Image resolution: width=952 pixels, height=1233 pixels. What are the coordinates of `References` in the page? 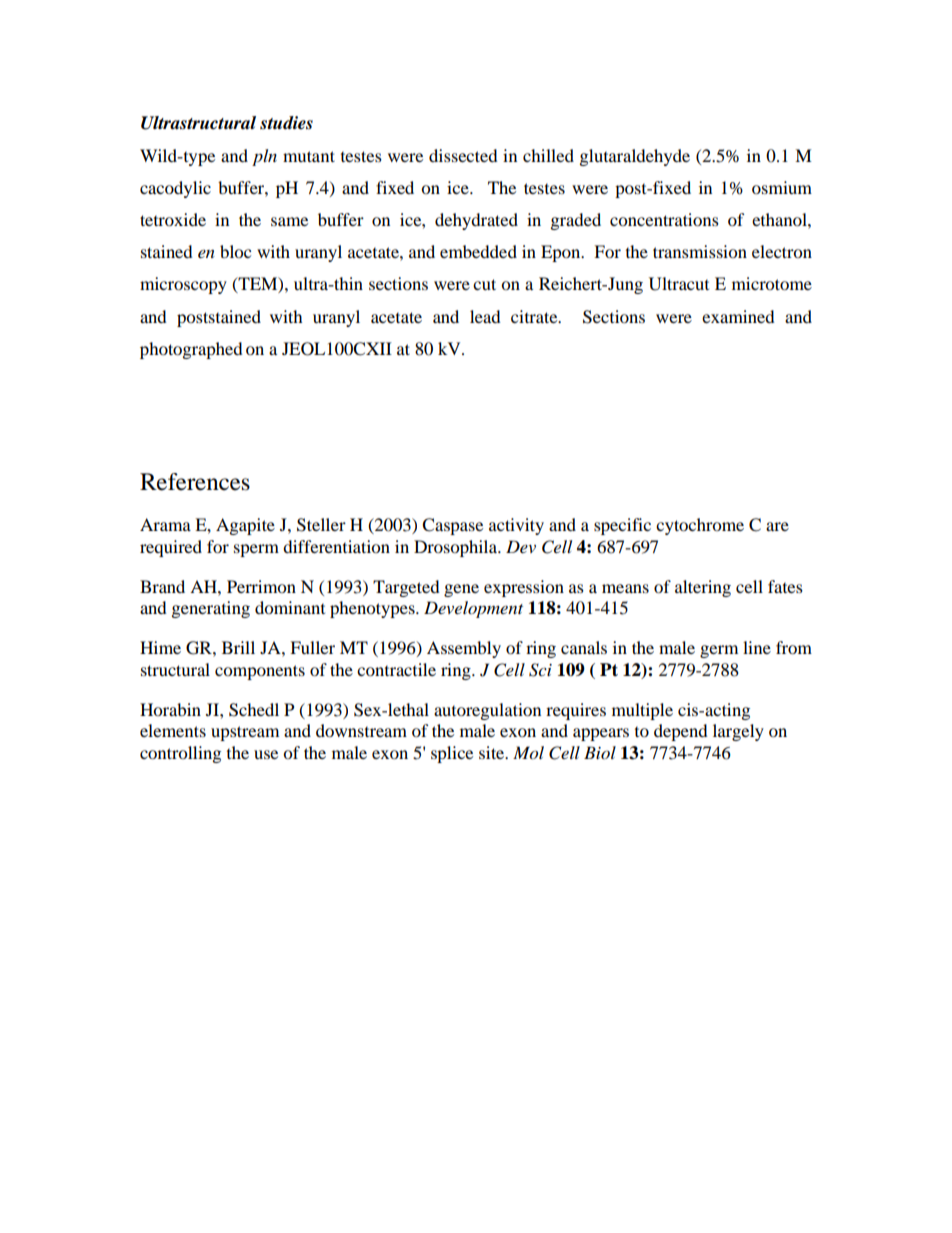 It's located at (195, 482).
